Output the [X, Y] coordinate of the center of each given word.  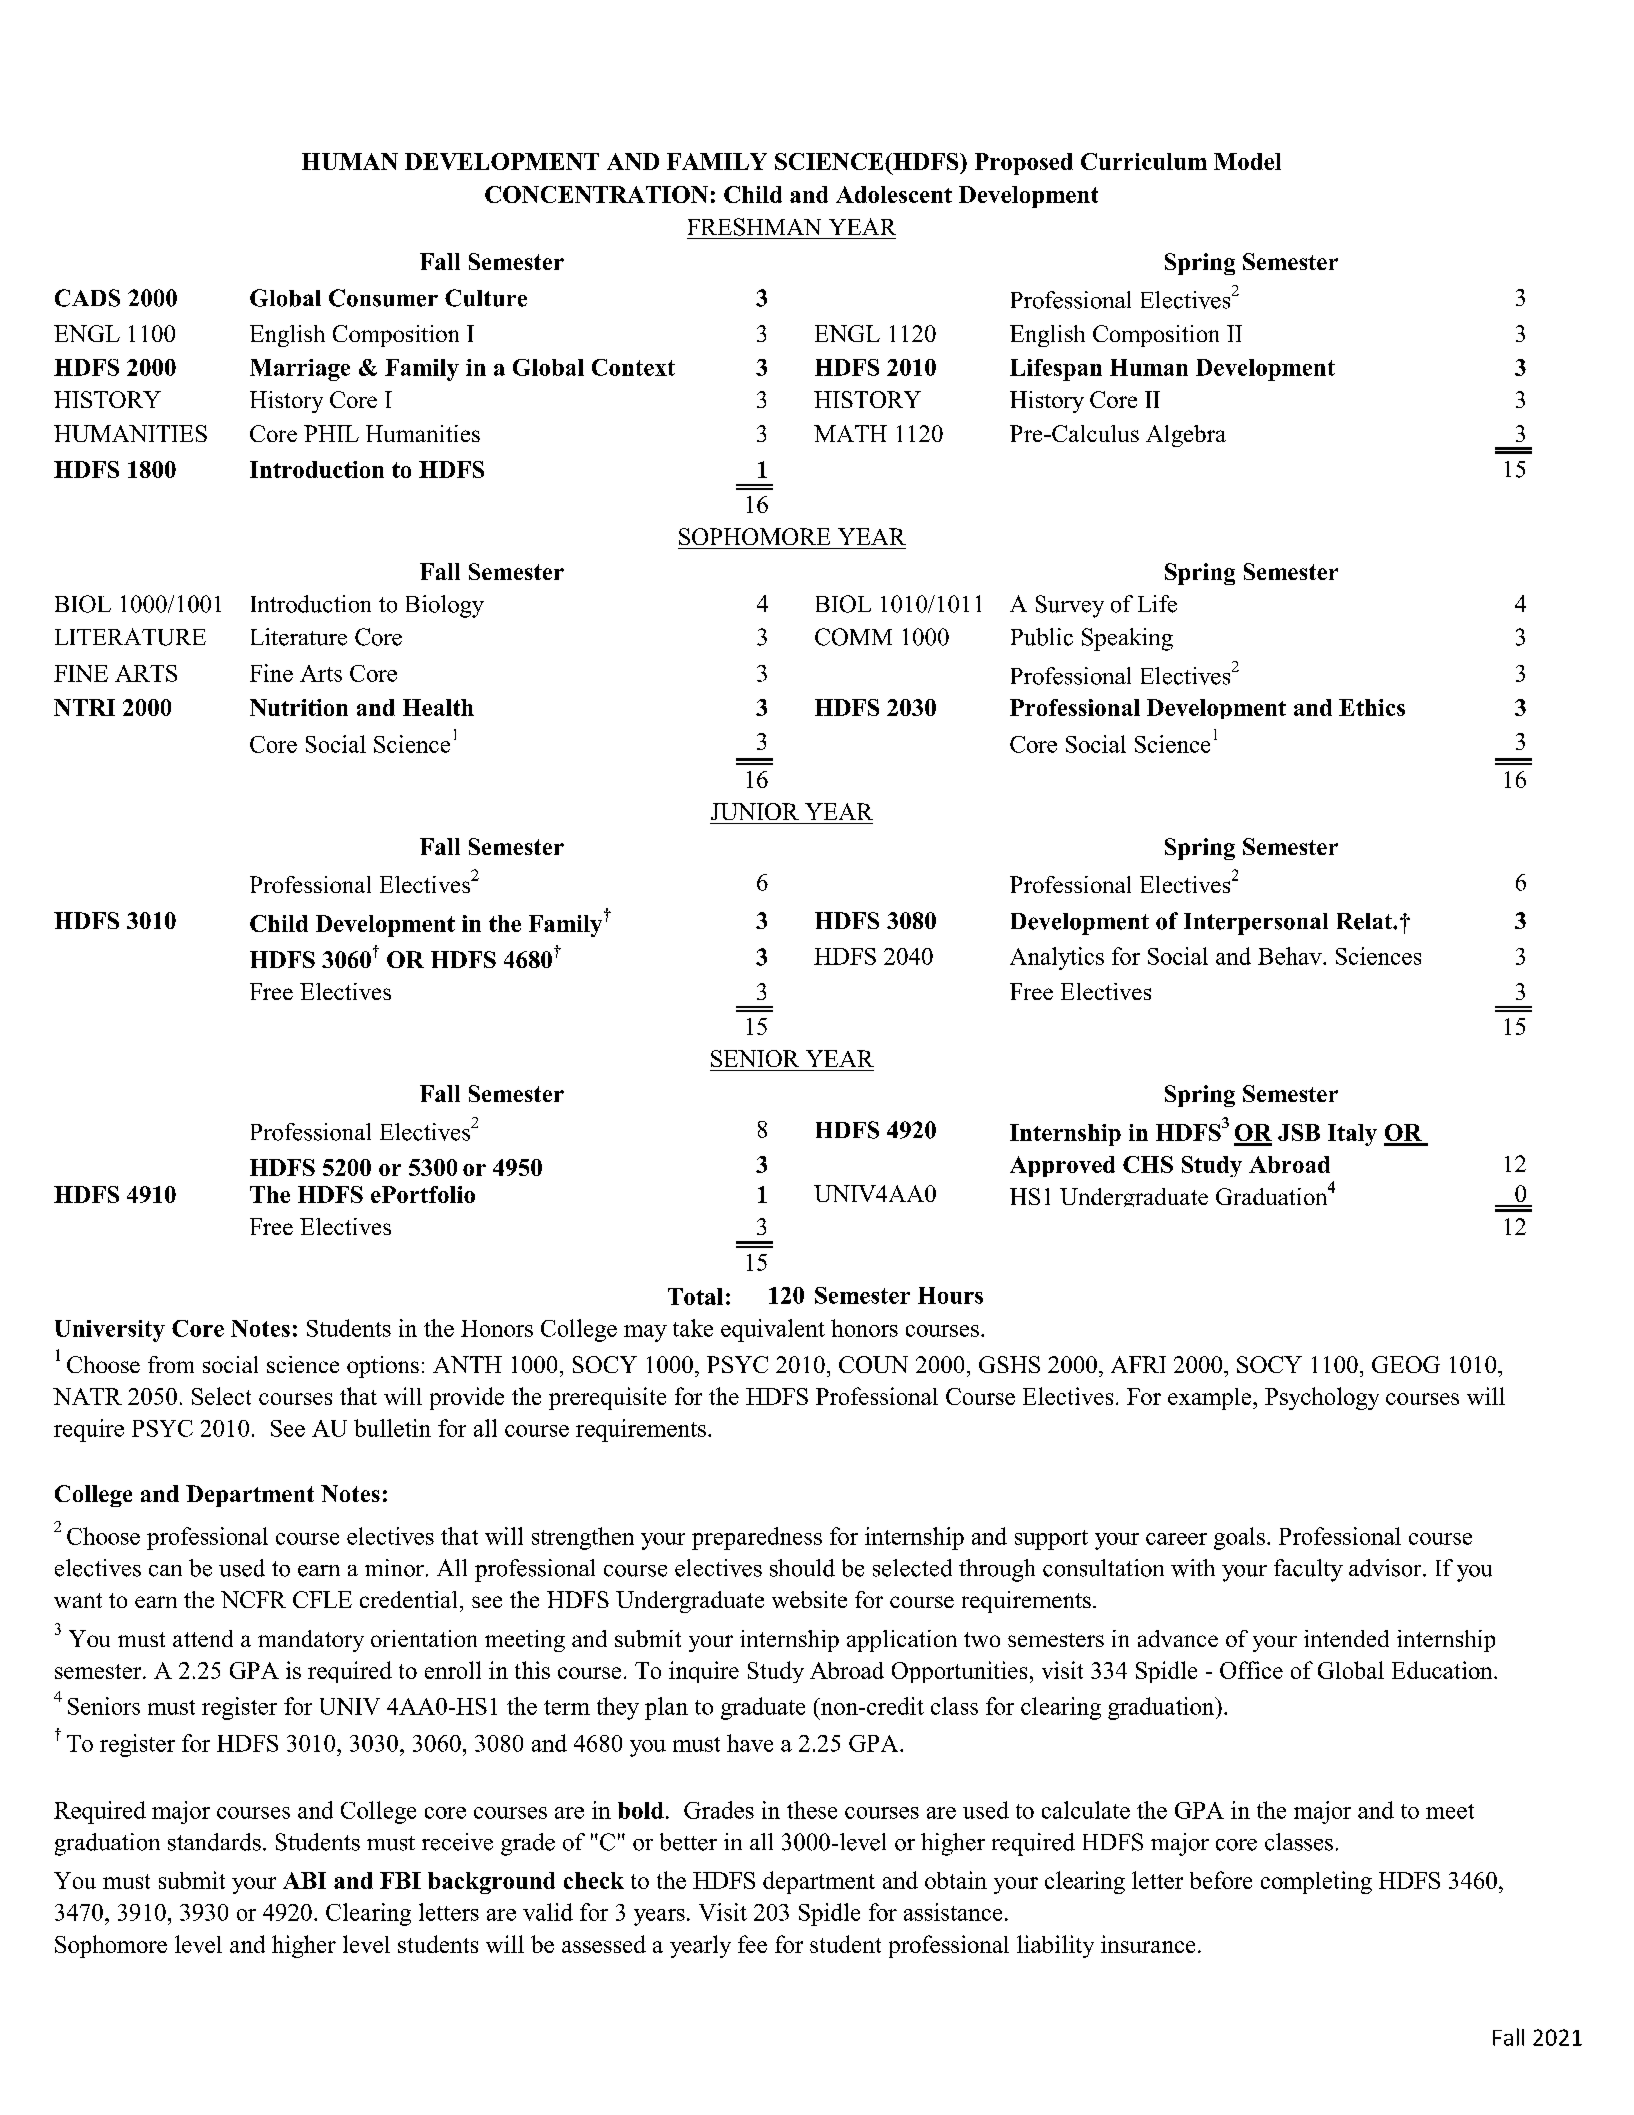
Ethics [1372, 707]
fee [752, 1944]
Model [1247, 161]
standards [214, 1842]
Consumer [383, 298]
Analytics [1057, 958]
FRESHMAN [754, 227]
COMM [853, 637]
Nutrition [299, 707]
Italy [1352, 1135]
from [171, 1364]
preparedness [757, 1538]
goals [1239, 1538]
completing [1316, 1882]
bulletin [392, 1428]
